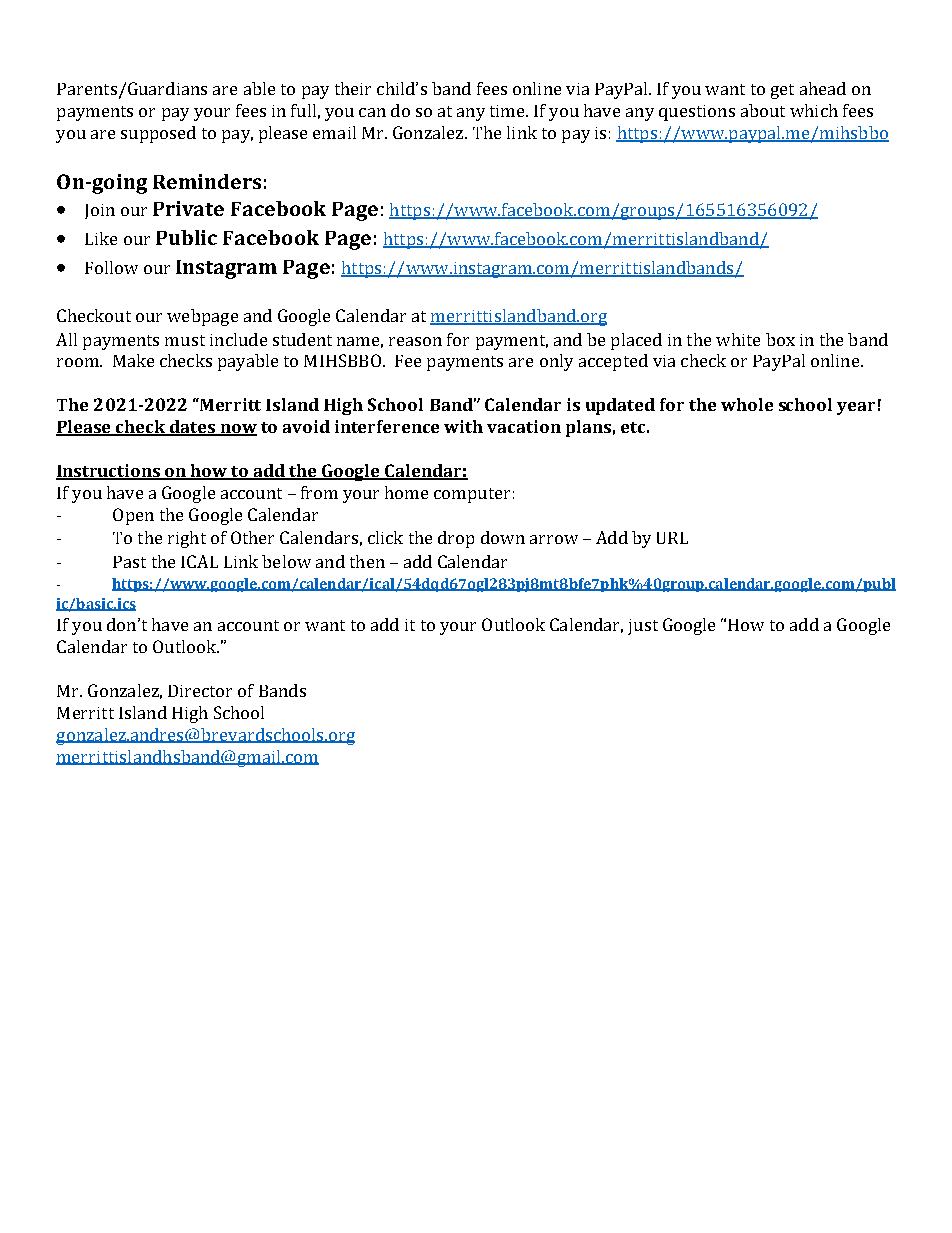 This screenshot has height=1233, width=952. Describe the element at coordinates (508, 111) in the screenshot. I see `time` at that location.
